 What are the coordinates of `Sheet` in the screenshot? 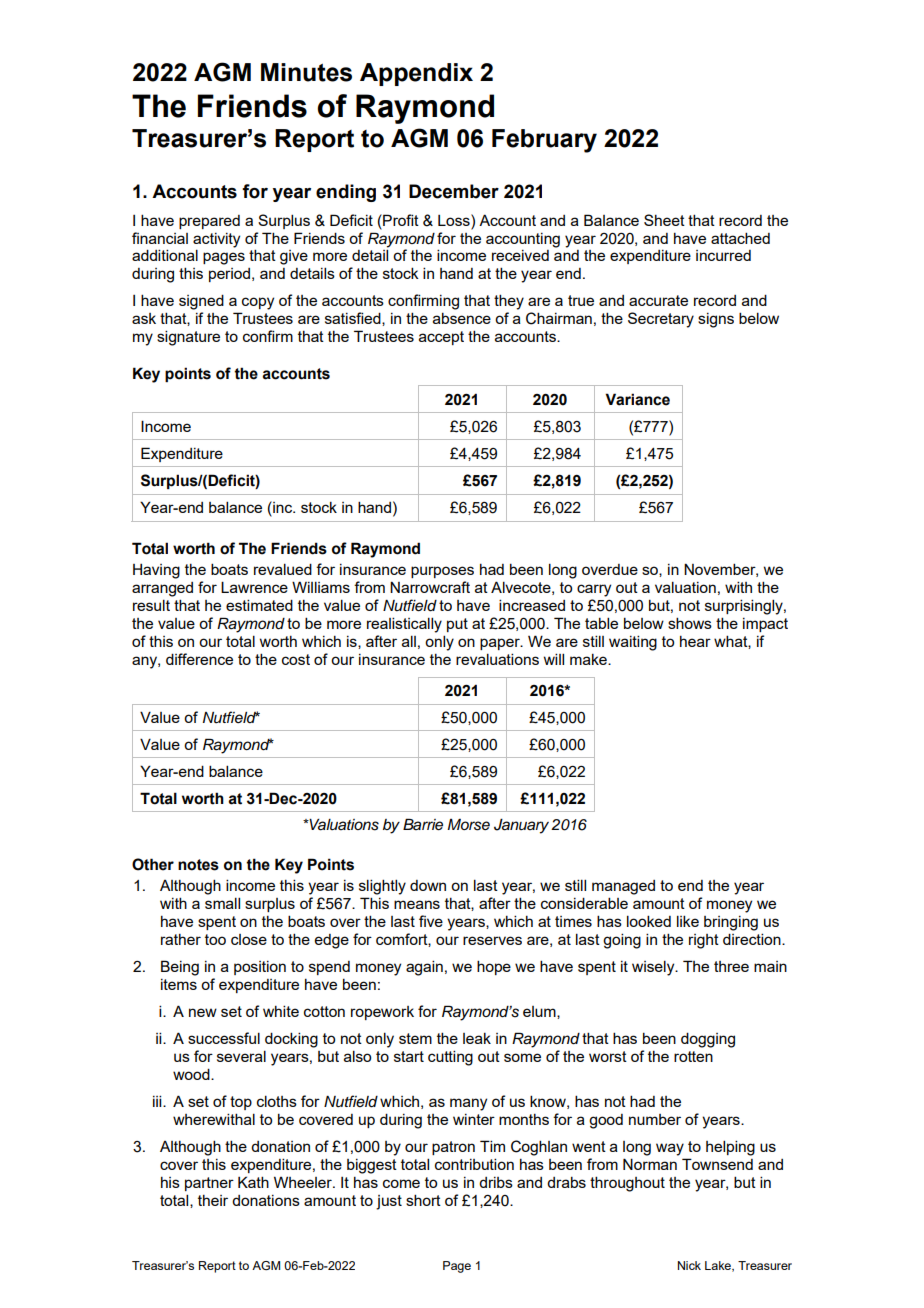 It's located at (664, 220).
